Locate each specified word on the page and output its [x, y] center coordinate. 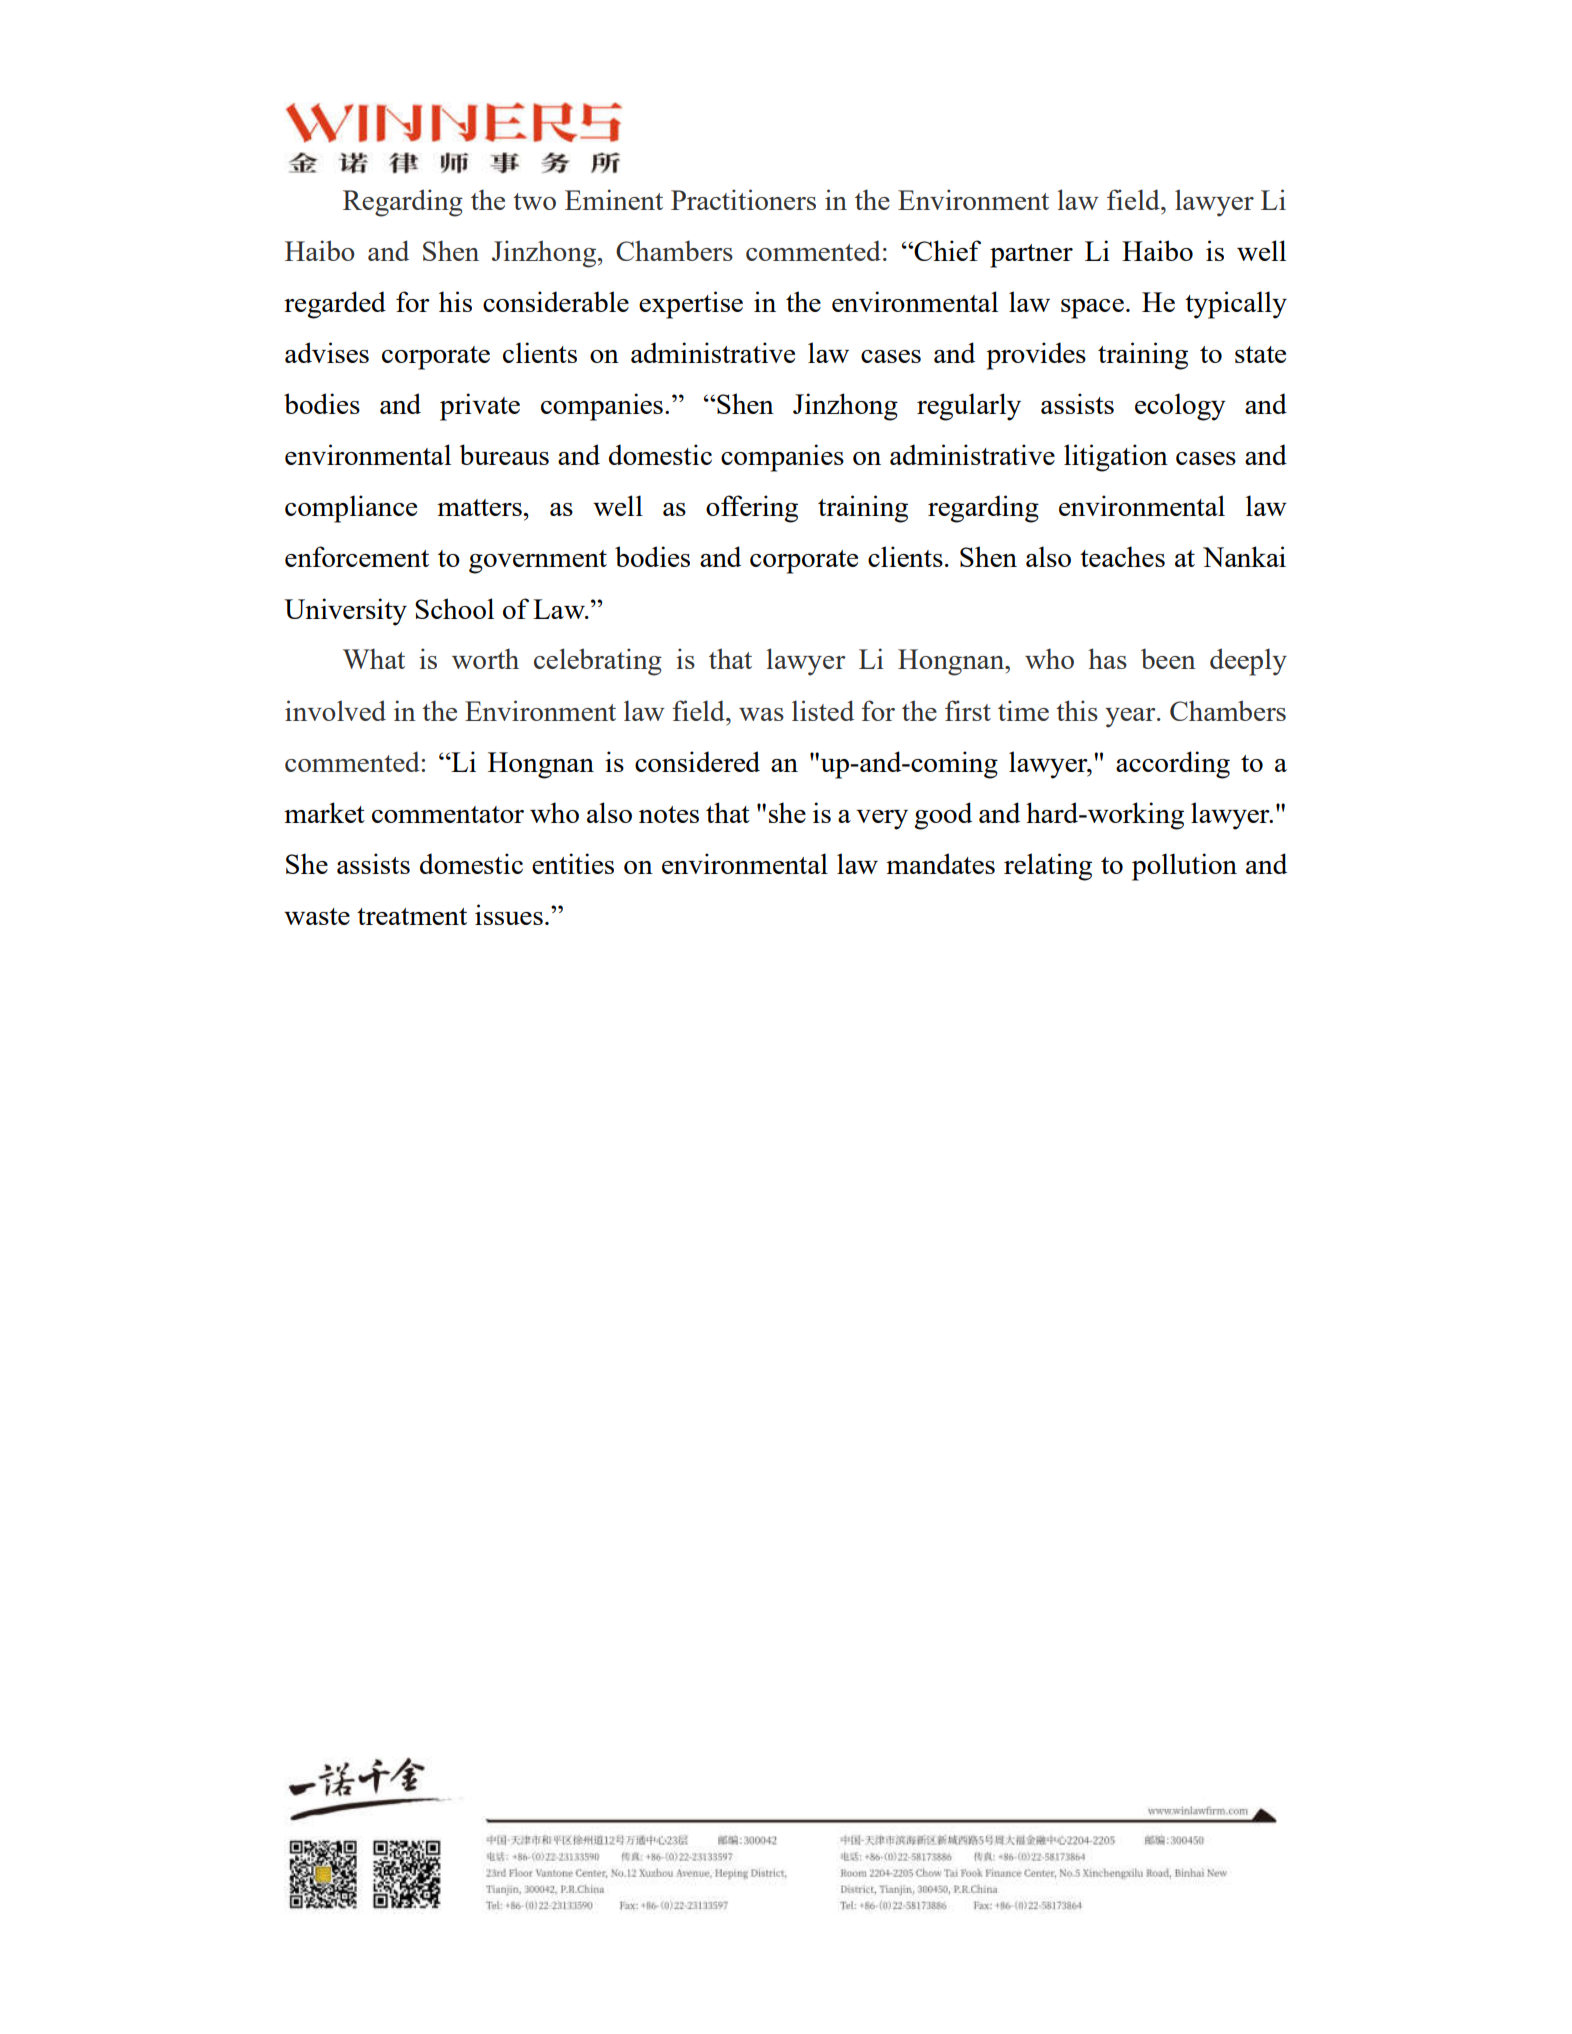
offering [752, 509]
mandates [940, 863]
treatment [412, 916]
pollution [1184, 867]
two [534, 201]
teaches [1122, 556]
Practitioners [743, 199]
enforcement [357, 556]
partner [1031, 256]
